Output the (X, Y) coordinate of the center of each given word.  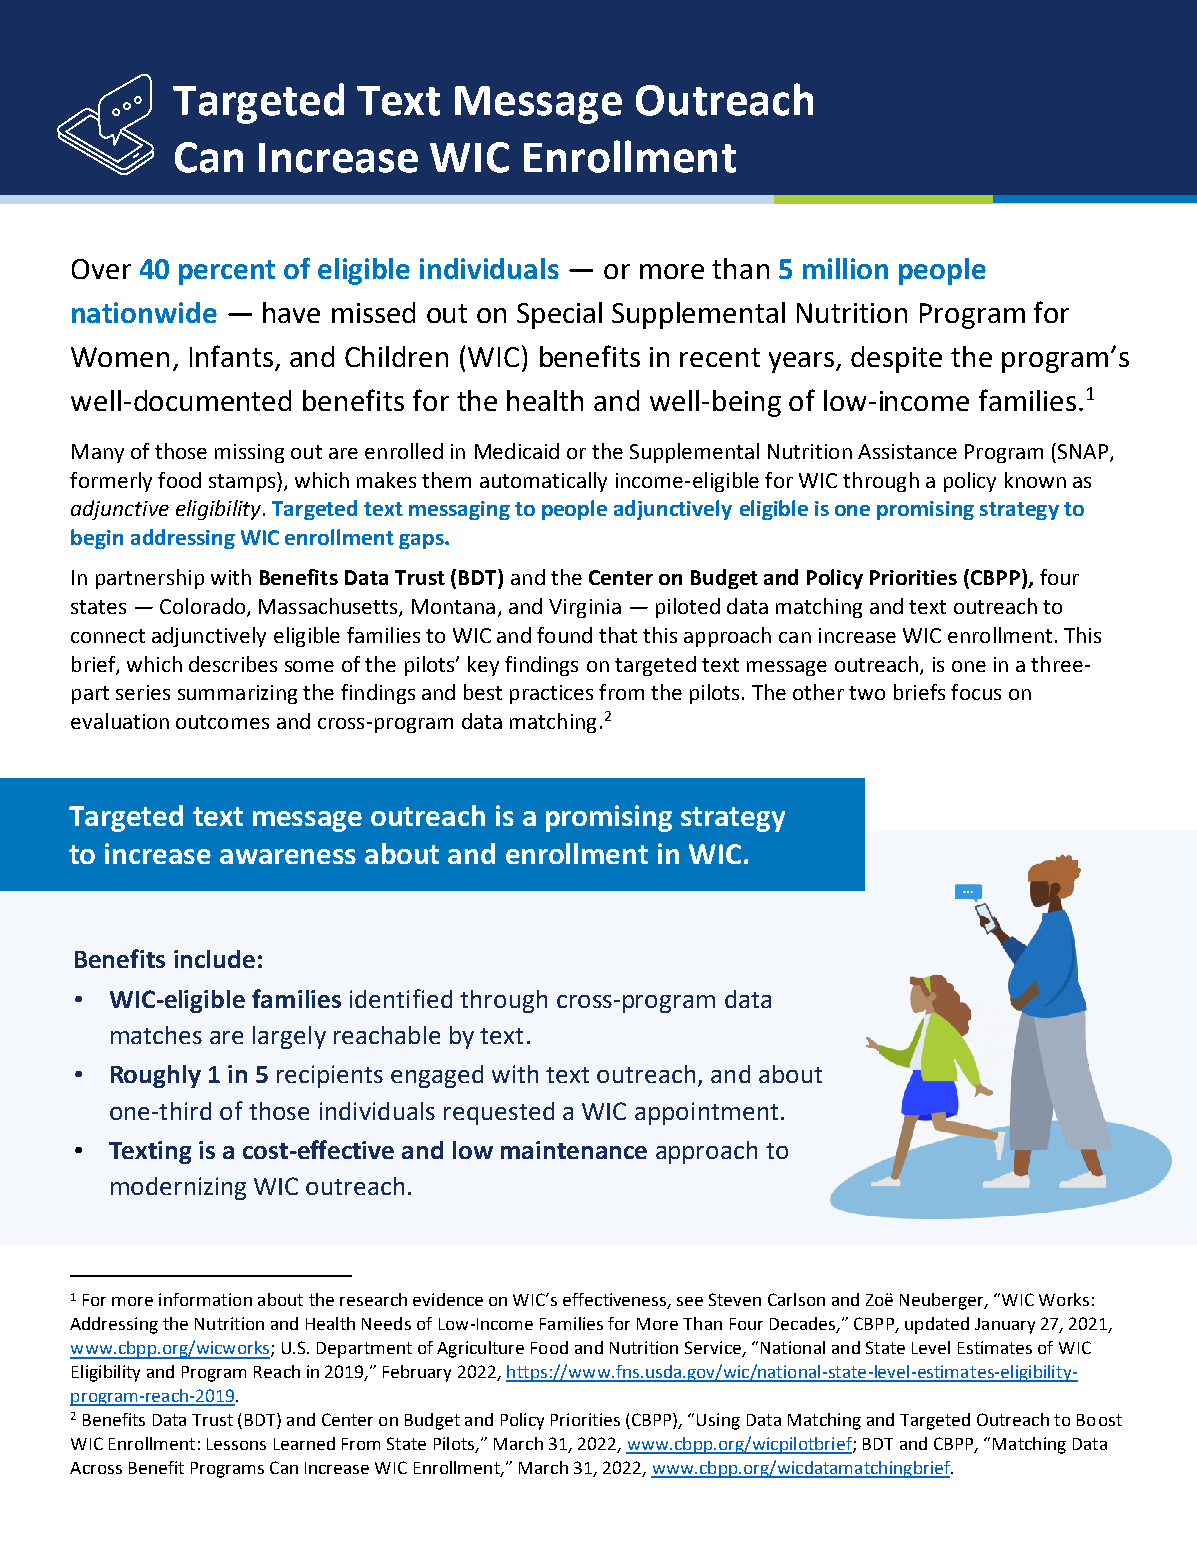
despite (896, 359)
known (1035, 480)
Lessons (236, 1444)
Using (718, 1421)
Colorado (204, 607)
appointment (706, 1113)
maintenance (574, 1150)
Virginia (585, 608)
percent (227, 272)
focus (976, 692)
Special (559, 315)
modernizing (178, 1188)
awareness (288, 856)
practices (551, 694)
